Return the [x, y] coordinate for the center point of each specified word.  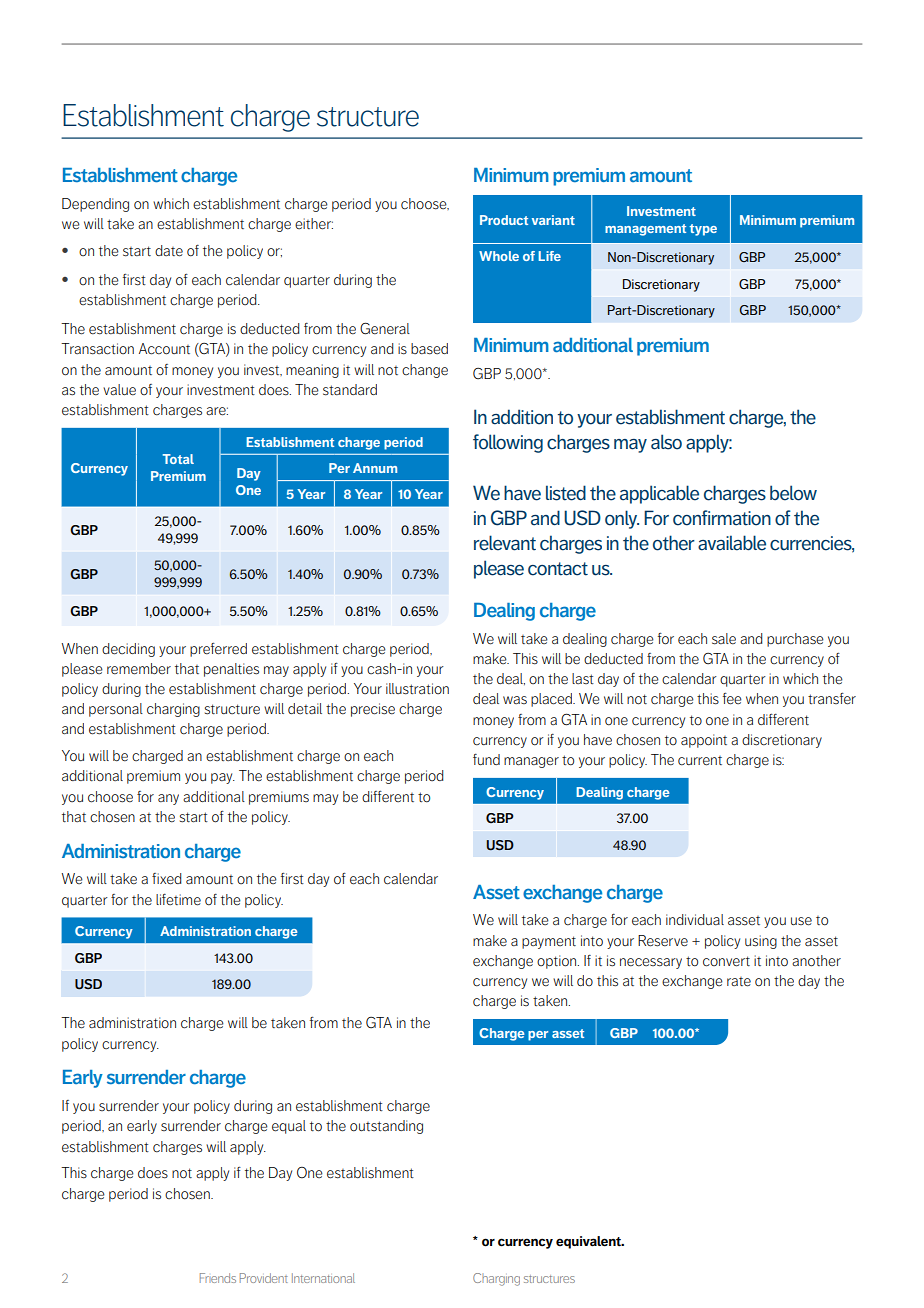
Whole [499, 256]
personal [116, 710]
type [703, 230]
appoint [704, 741]
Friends [218, 1278]
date [169, 251]
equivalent [589, 1242]
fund [486, 759]
